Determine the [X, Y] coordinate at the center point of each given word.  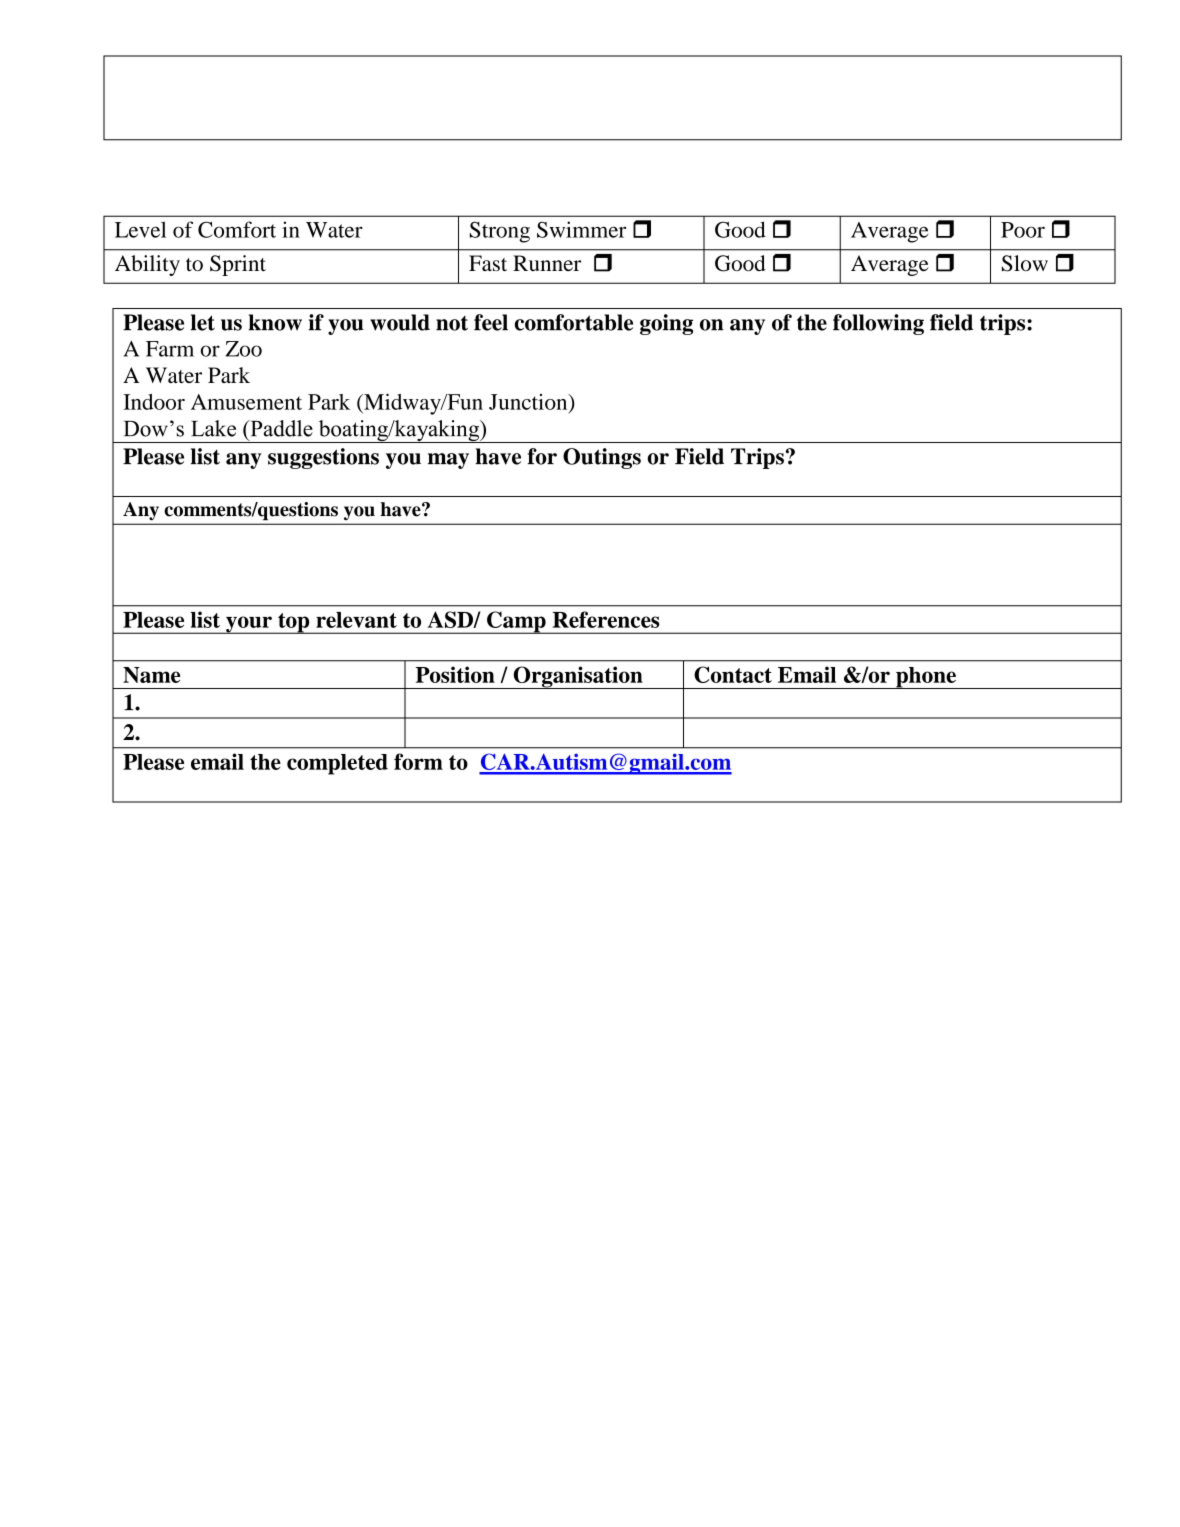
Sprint [238, 265]
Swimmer [581, 229]
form [418, 761]
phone [926, 678]
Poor [1023, 230]
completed [337, 764]
